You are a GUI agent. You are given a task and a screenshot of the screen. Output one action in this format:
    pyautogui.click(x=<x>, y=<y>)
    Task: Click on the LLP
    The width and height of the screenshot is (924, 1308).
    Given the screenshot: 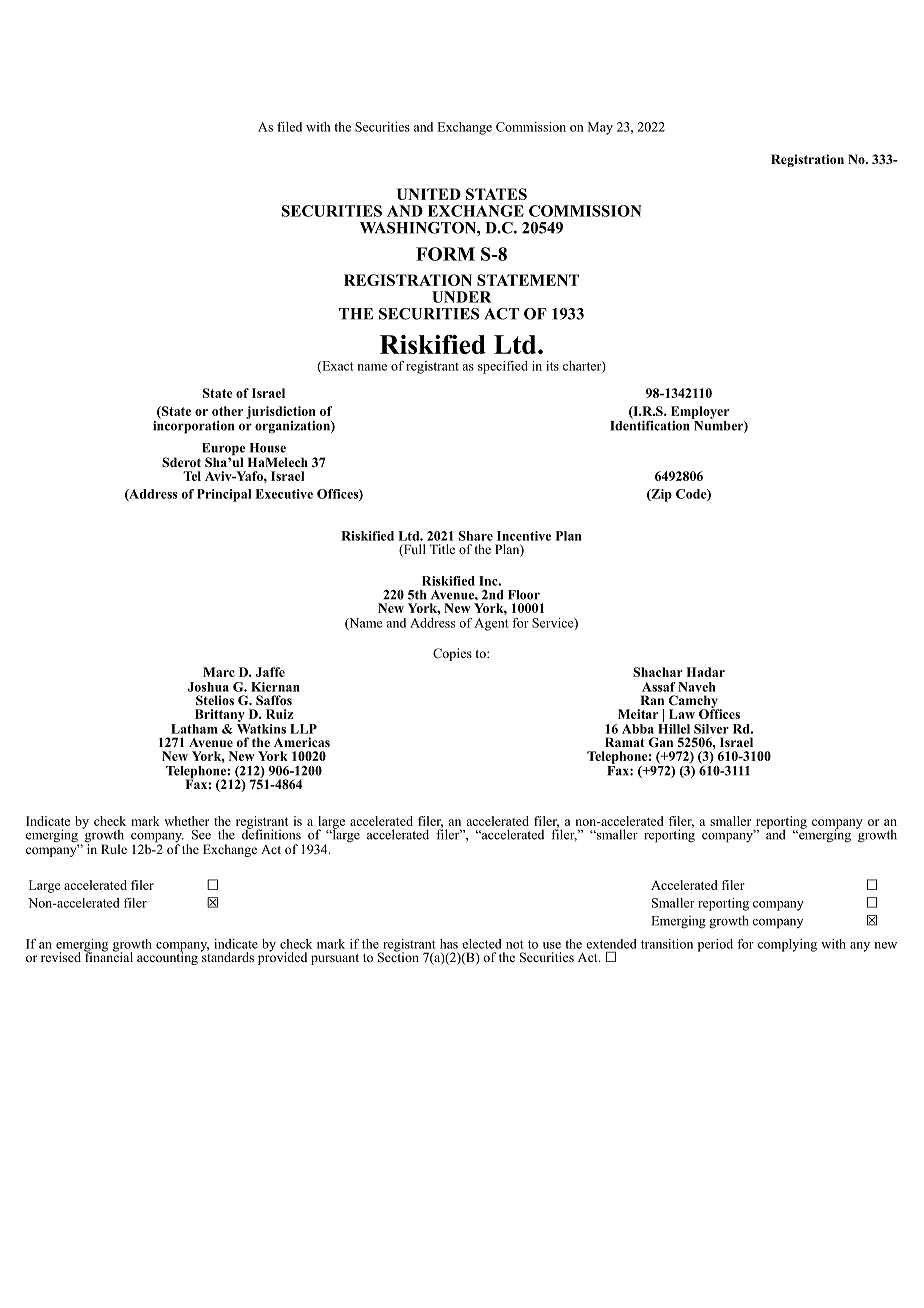 What is the action you would take?
    pyautogui.click(x=303, y=729)
